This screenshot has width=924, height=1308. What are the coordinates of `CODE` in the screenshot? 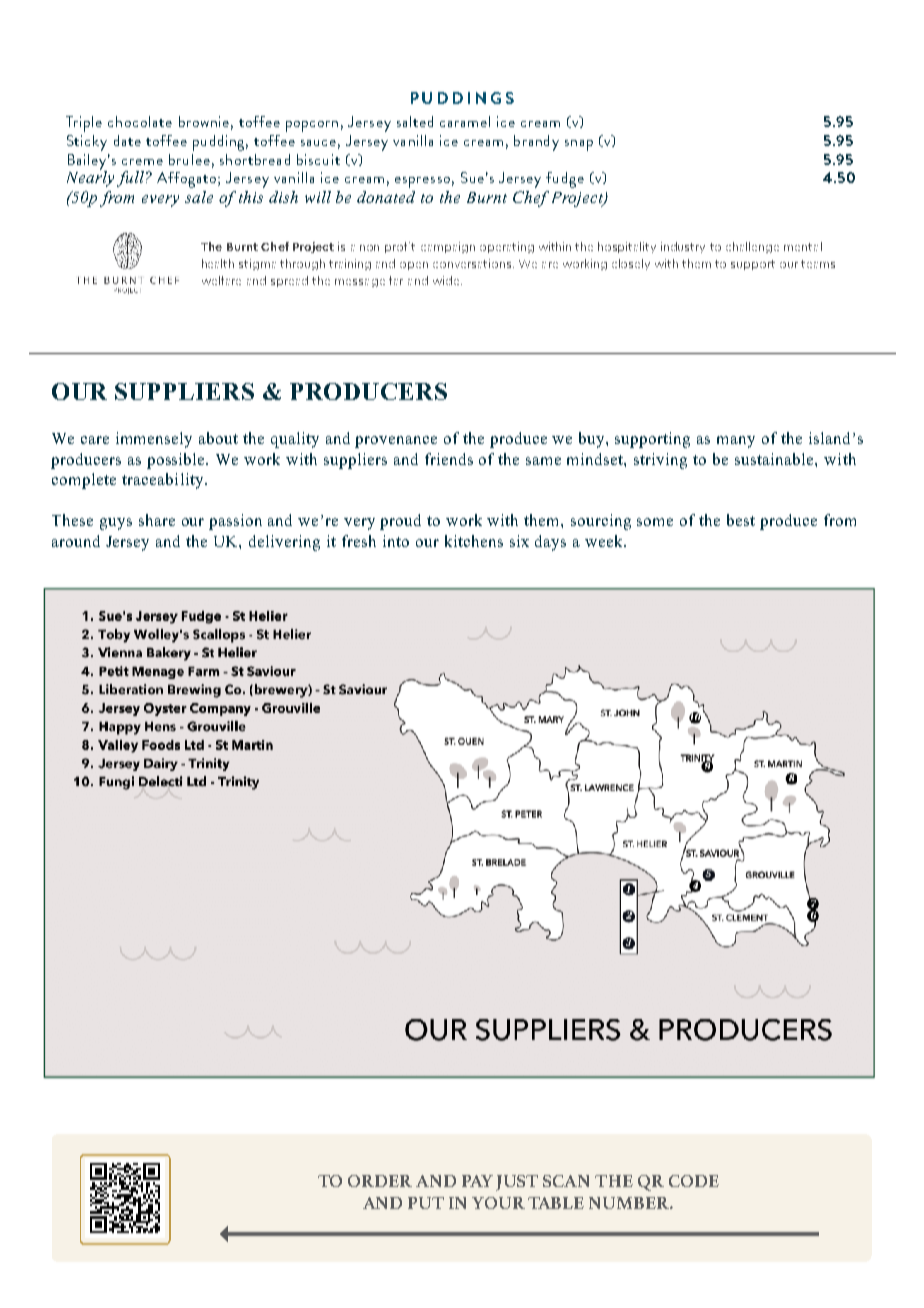 It's located at (694, 1181).
